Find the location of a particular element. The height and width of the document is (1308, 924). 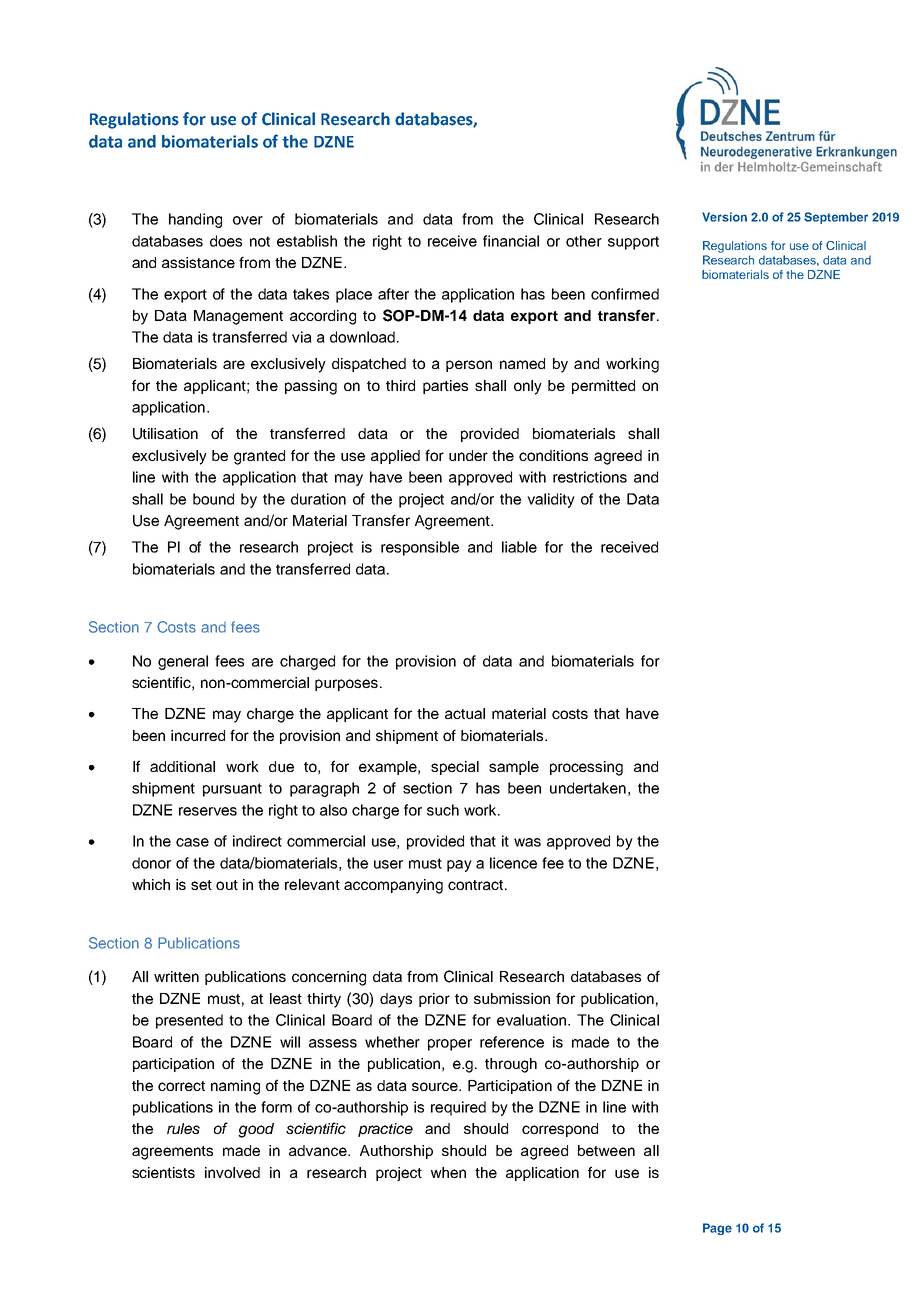

contract is located at coordinates (477, 885).
